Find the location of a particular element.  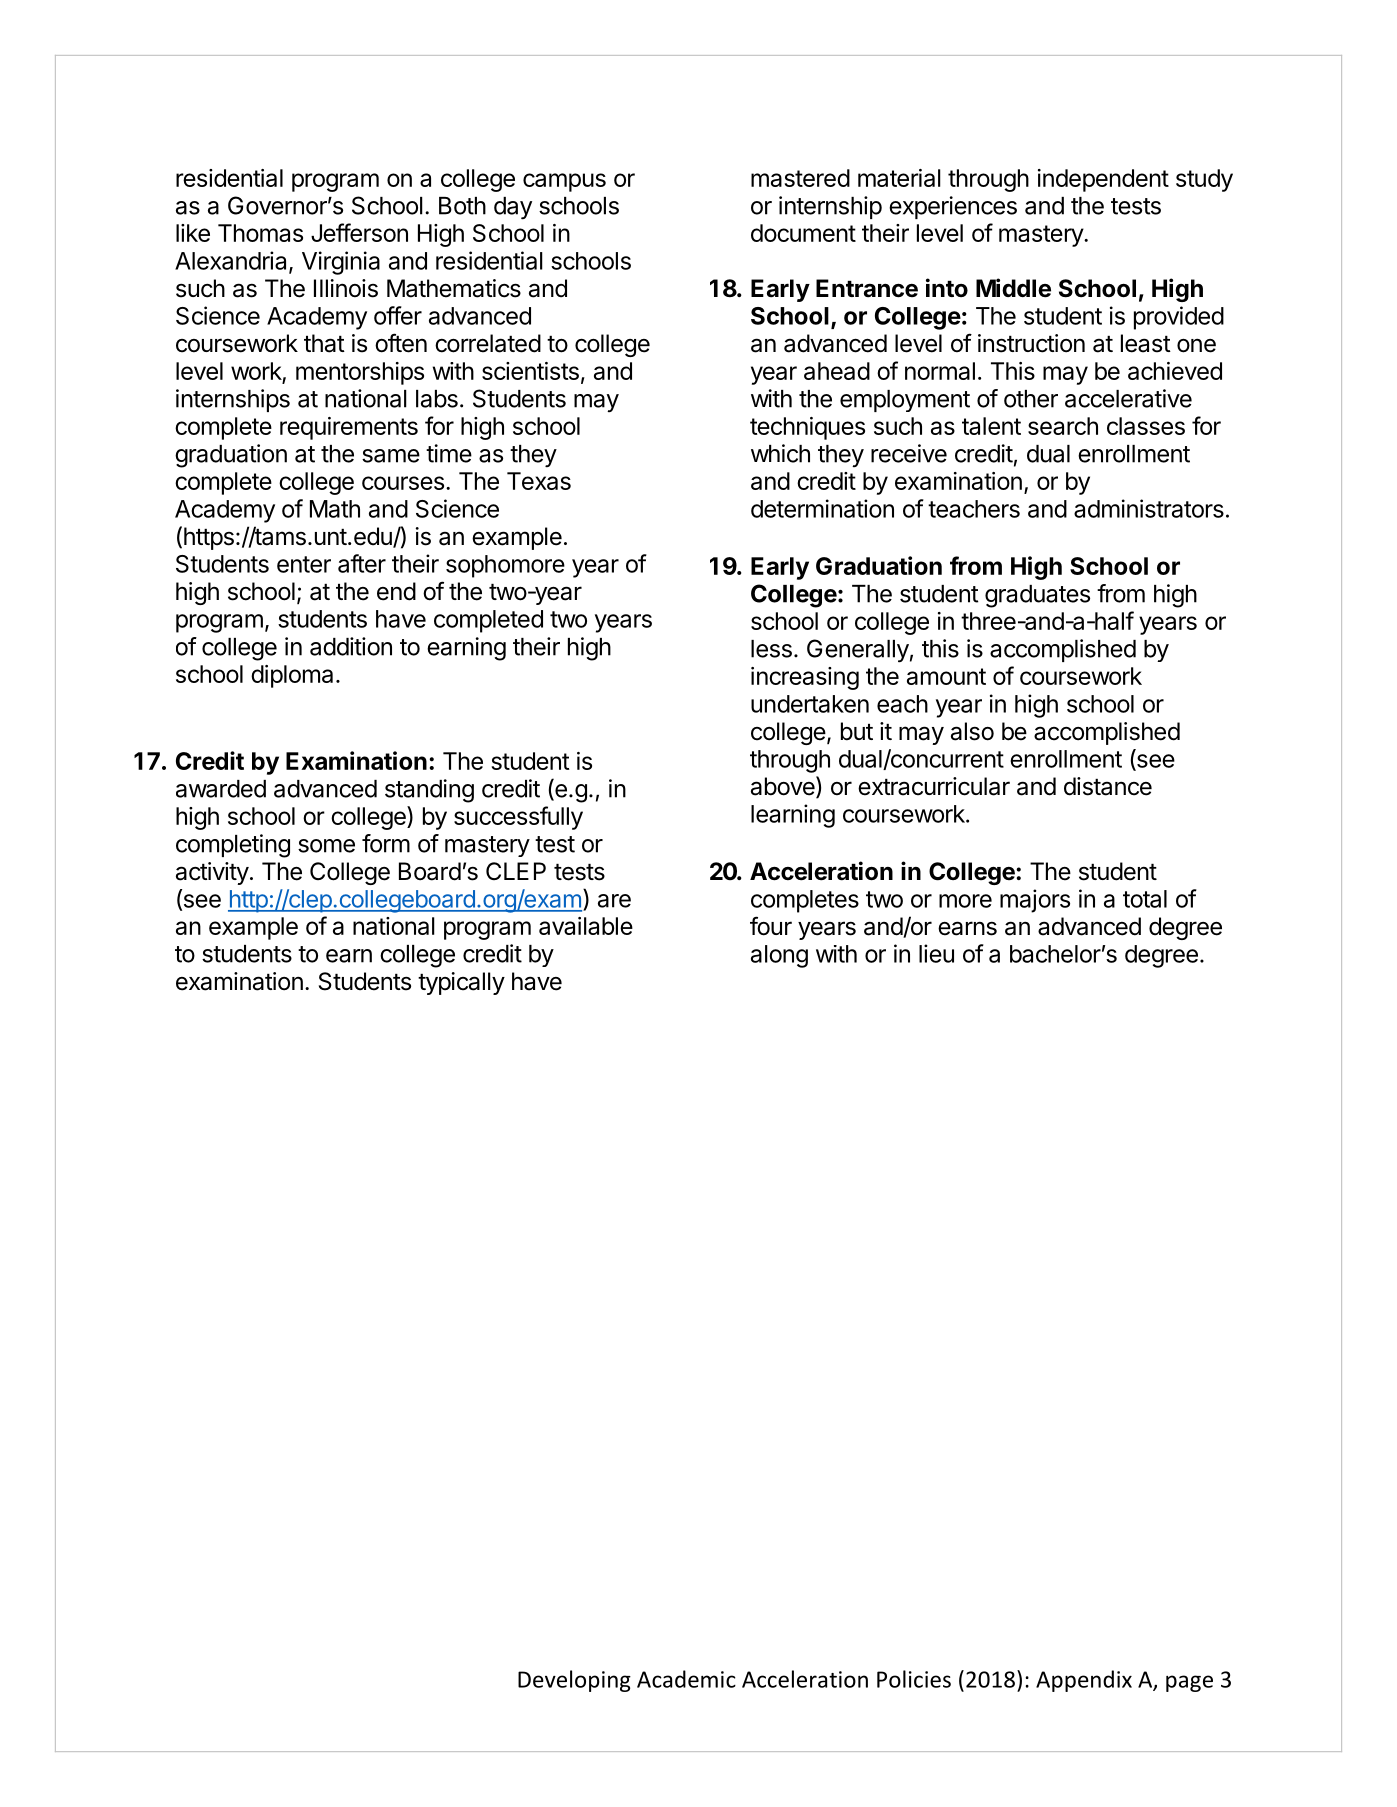

document is located at coordinates (803, 233).
